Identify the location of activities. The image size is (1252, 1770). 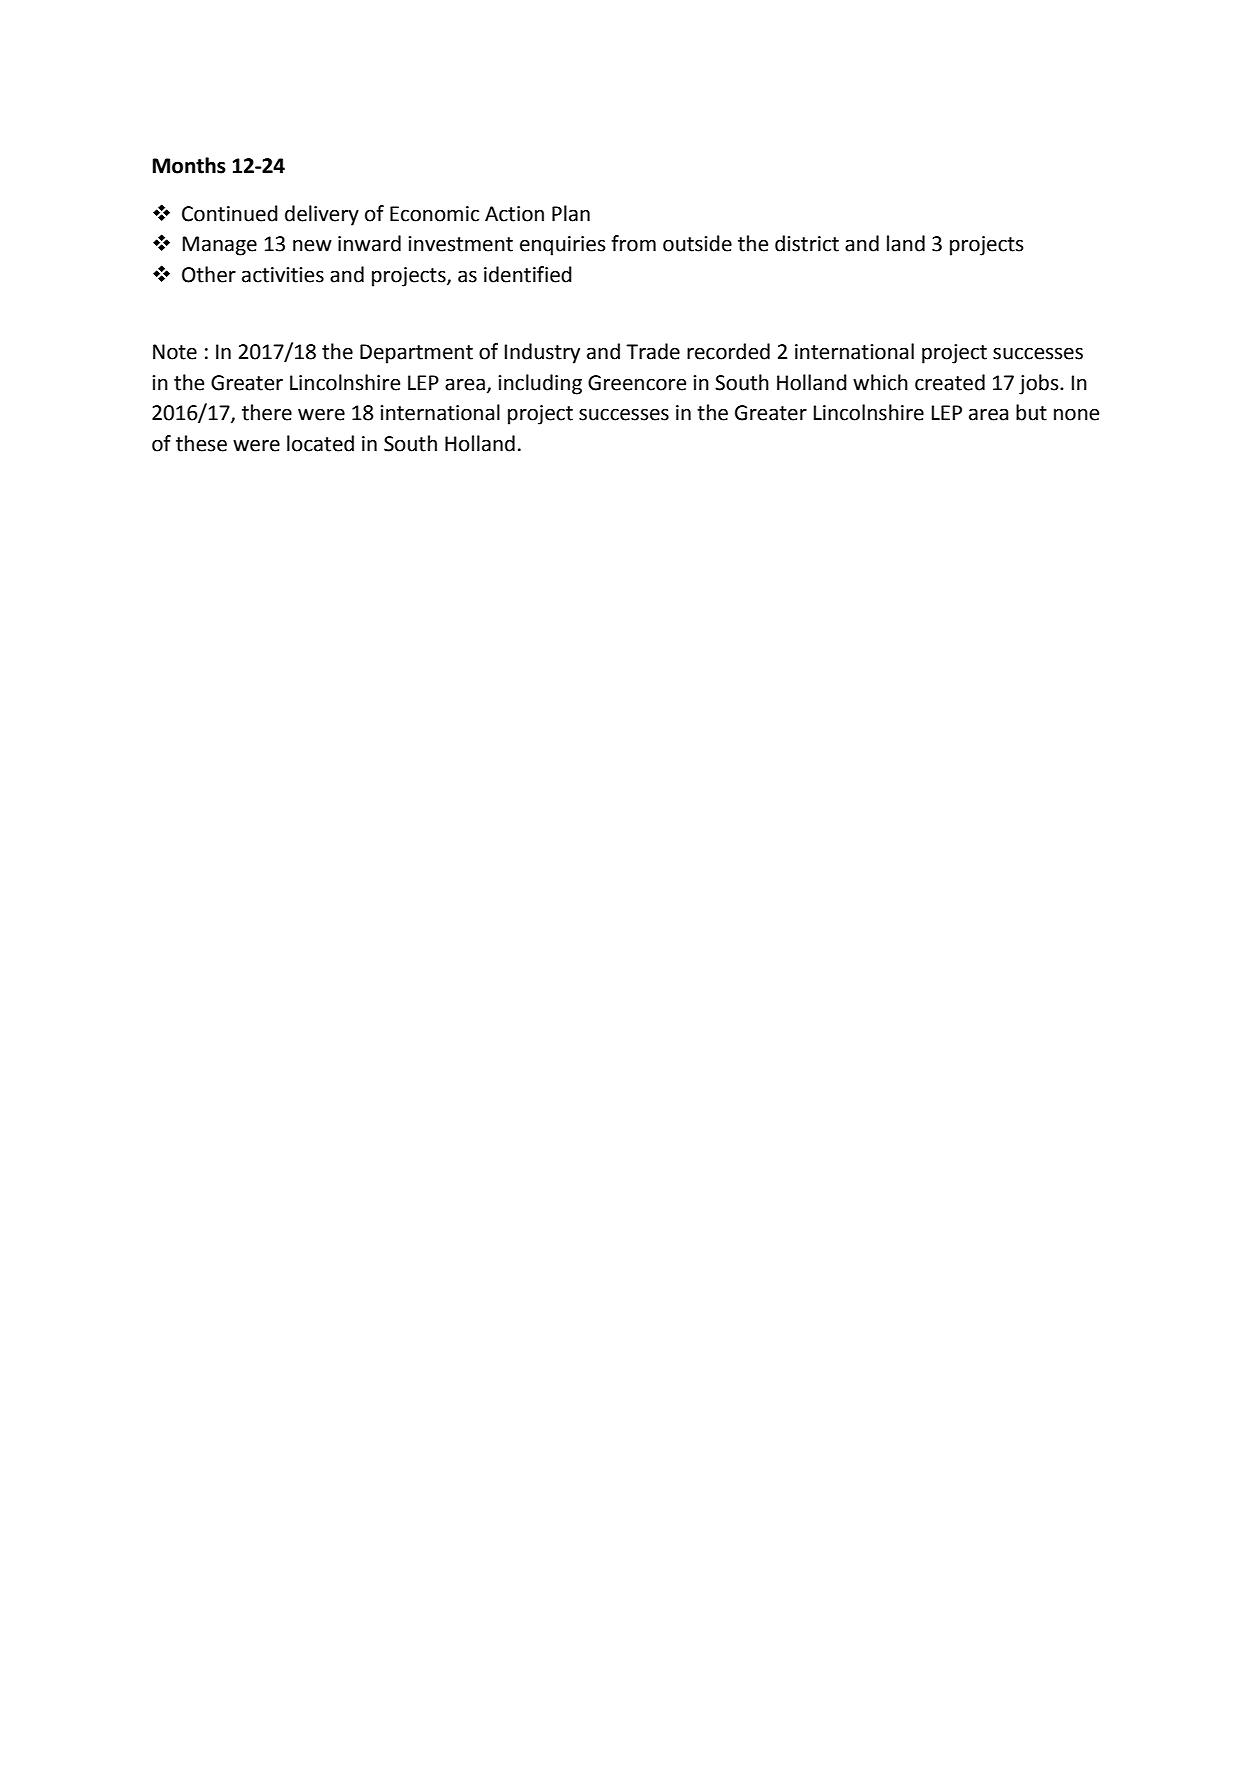
(283, 275).
